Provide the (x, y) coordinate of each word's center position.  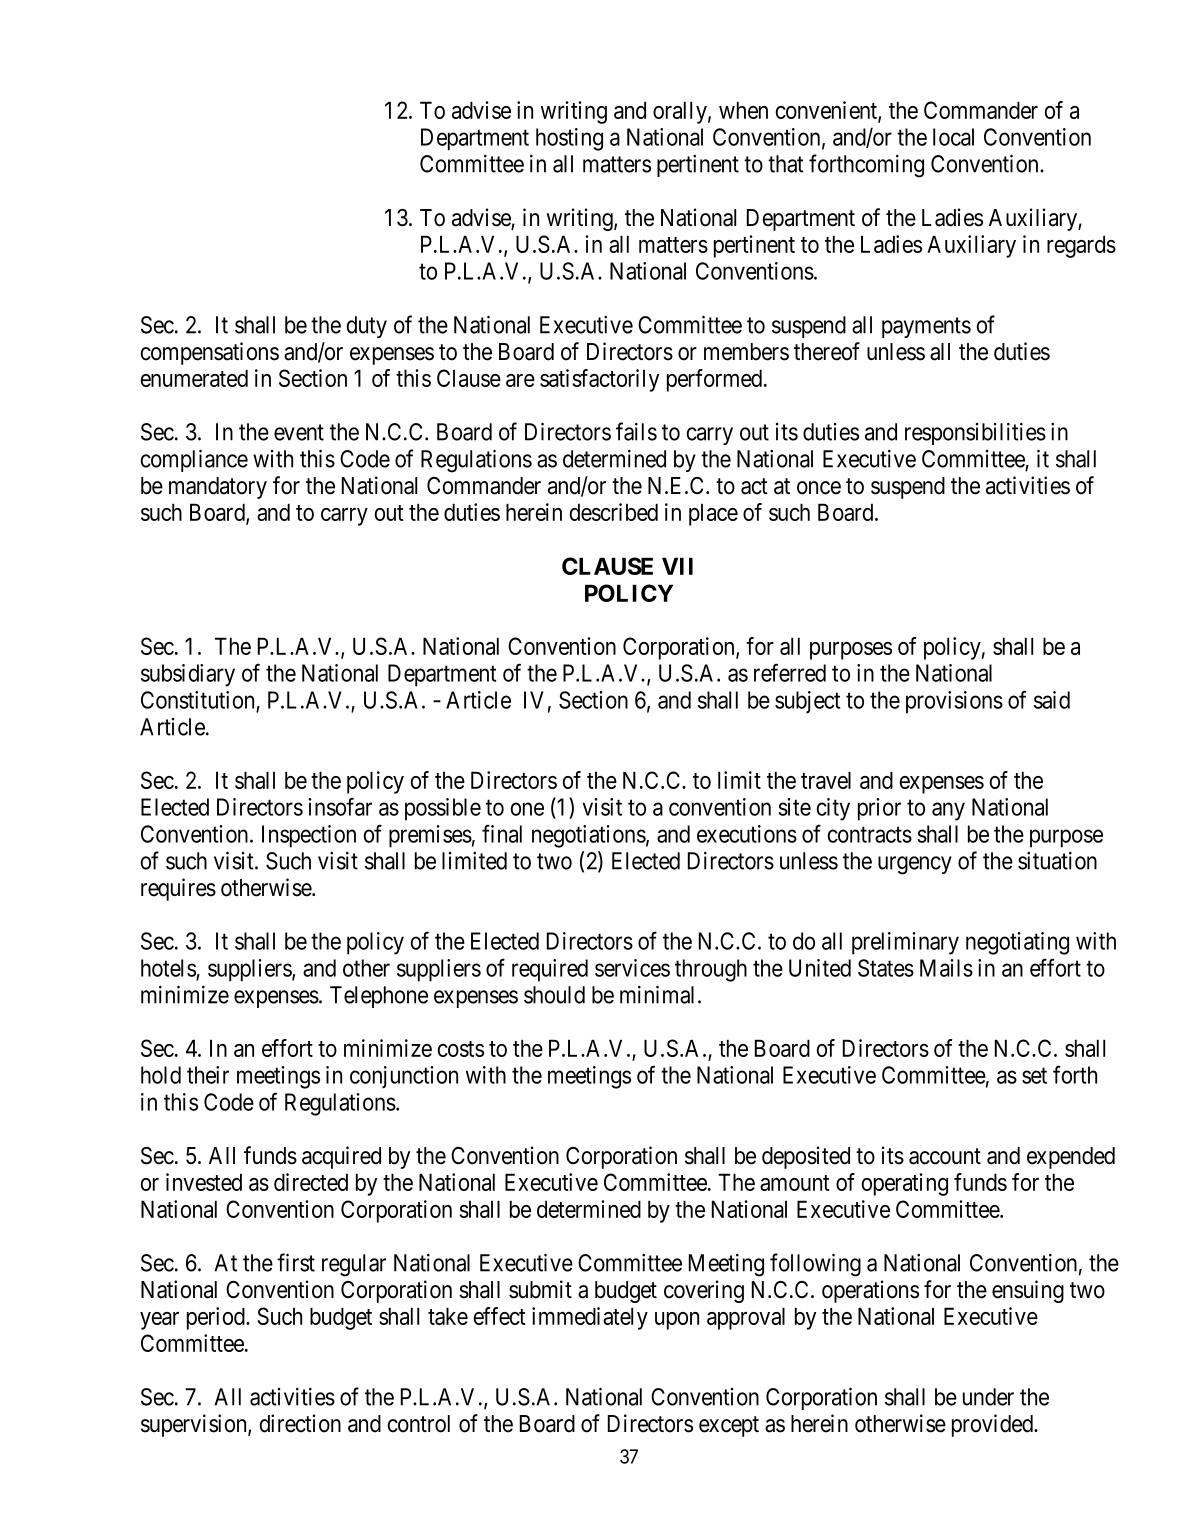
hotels (168, 968)
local (953, 137)
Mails (946, 968)
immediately (590, 1318)
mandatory (218, 488)
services (632, 968)
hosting (569, 139)
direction (300, 1423)
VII (677, 566)
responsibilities (975, 434)
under (988, 1397)
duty (367, 327)
